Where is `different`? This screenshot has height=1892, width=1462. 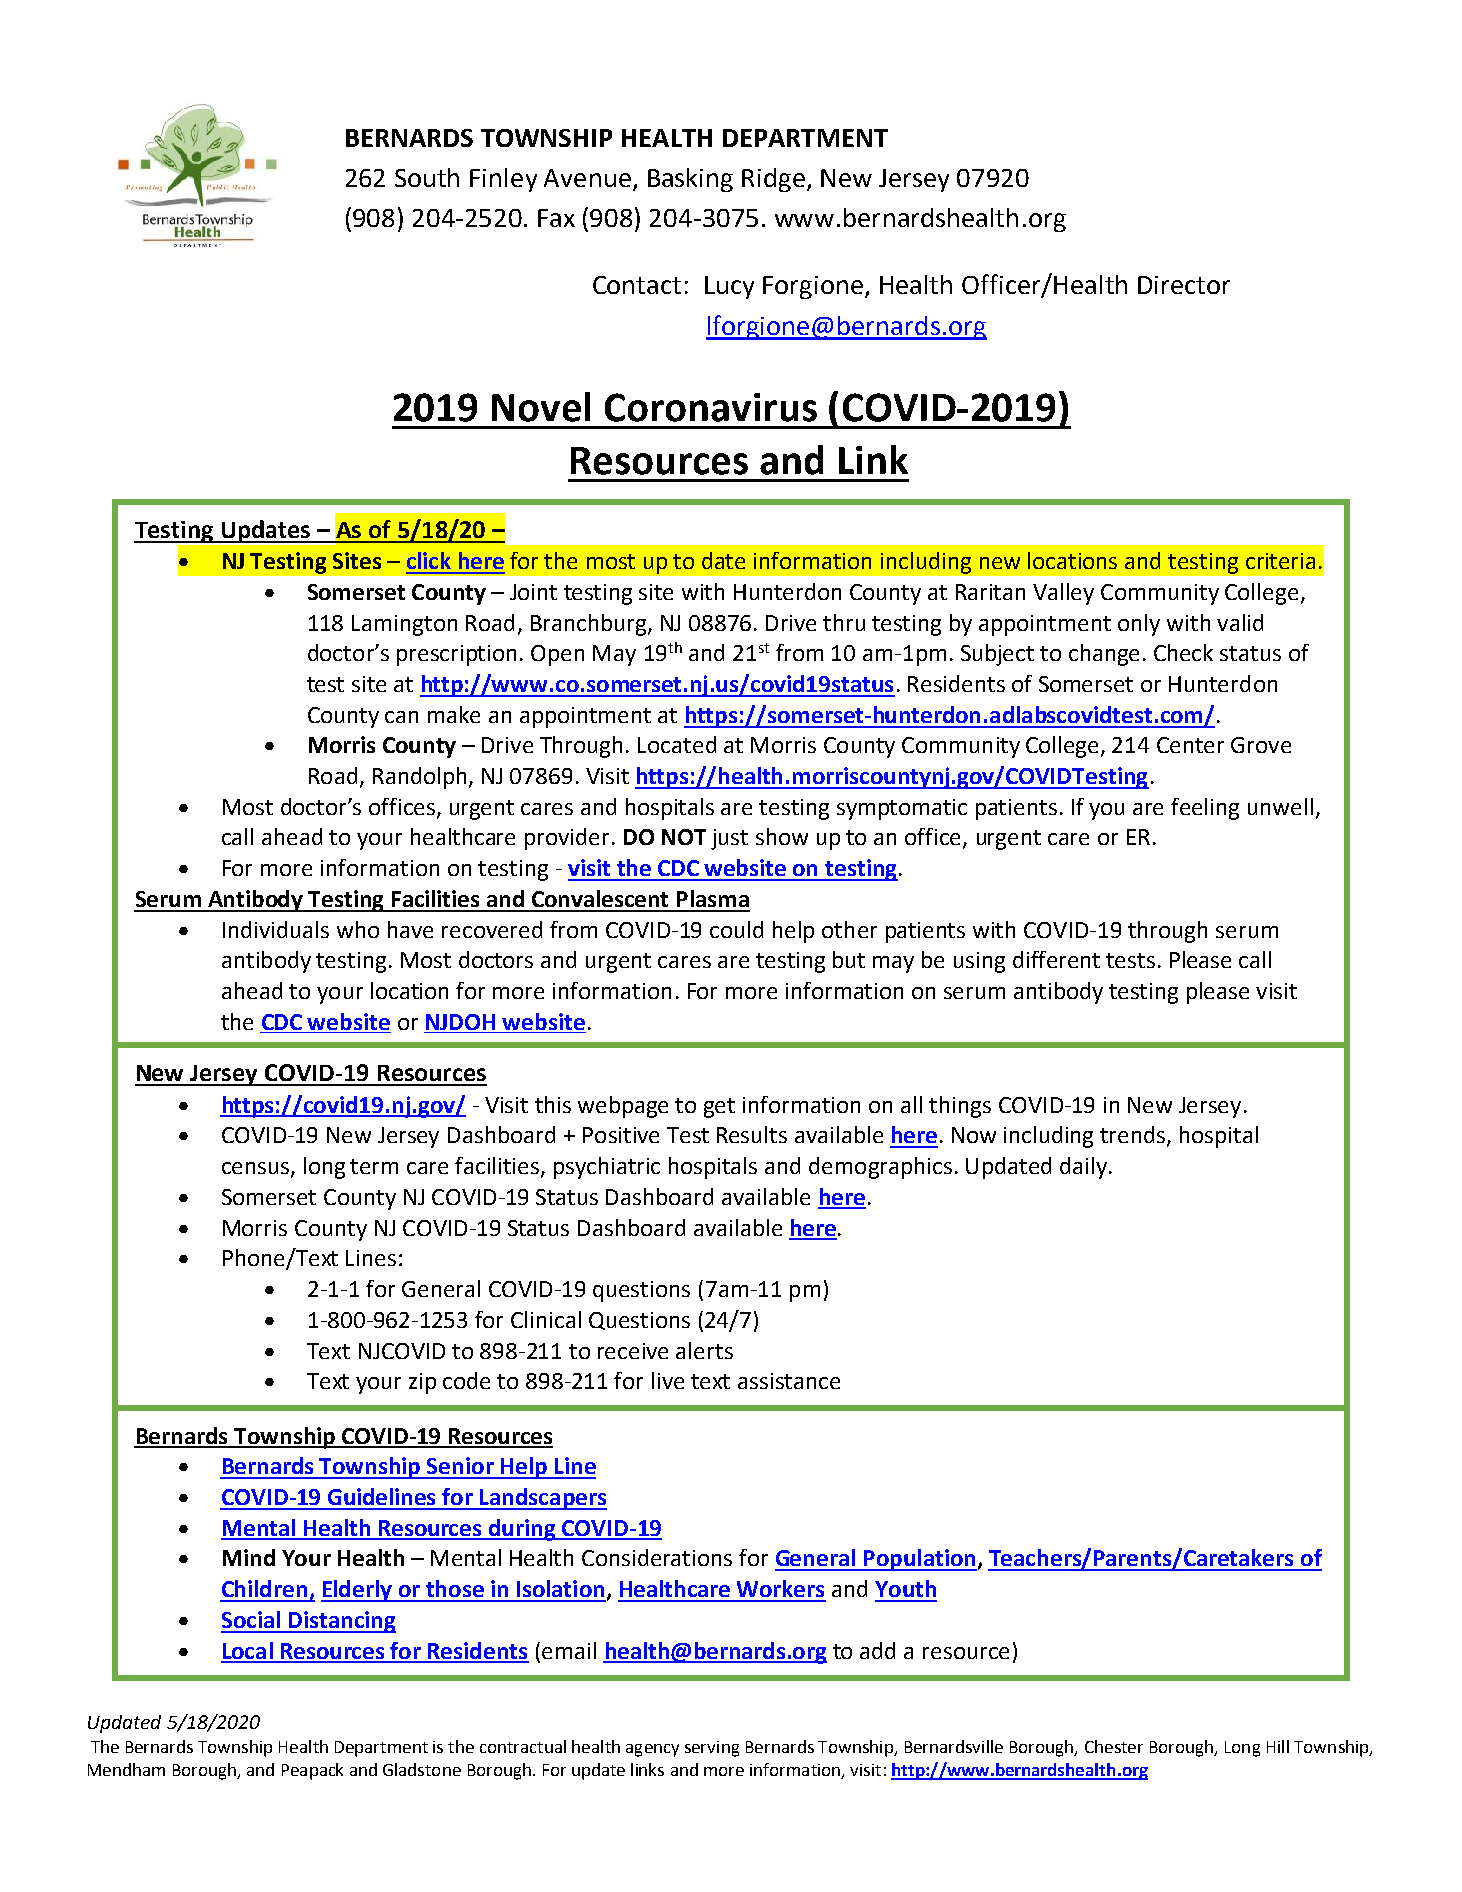
different is located at coordinates (1056, 959).
